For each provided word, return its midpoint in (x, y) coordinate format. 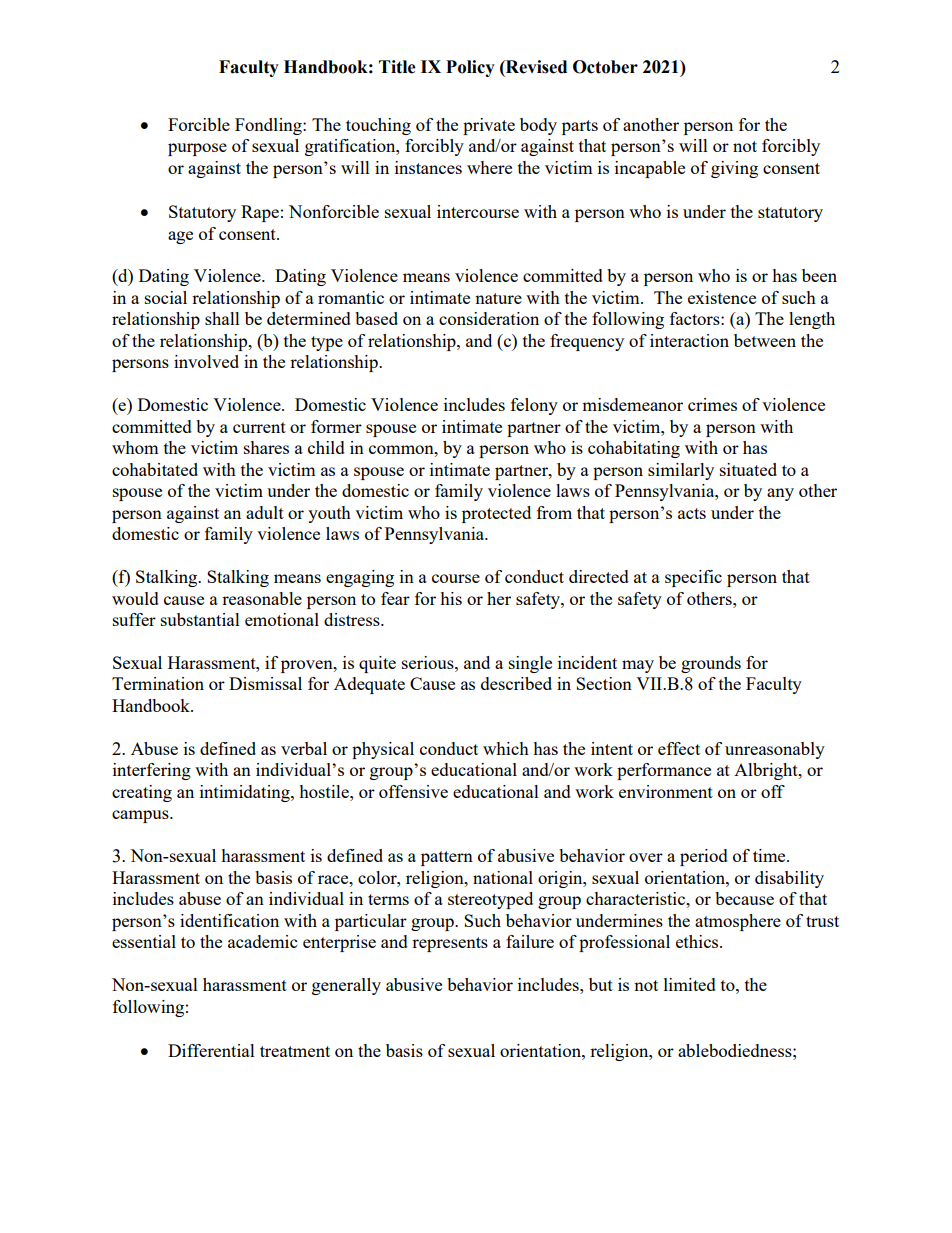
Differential (211, 1050)
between (765, 340)
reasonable (262, 598)
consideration (489, 318)
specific (693, 578)
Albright (767, 771)
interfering (152, 771)
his (451, 598)
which (506, 748)
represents (450, 944)
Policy (470, 68)
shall (222, 318)
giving (734, 169)
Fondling (269, 126)
